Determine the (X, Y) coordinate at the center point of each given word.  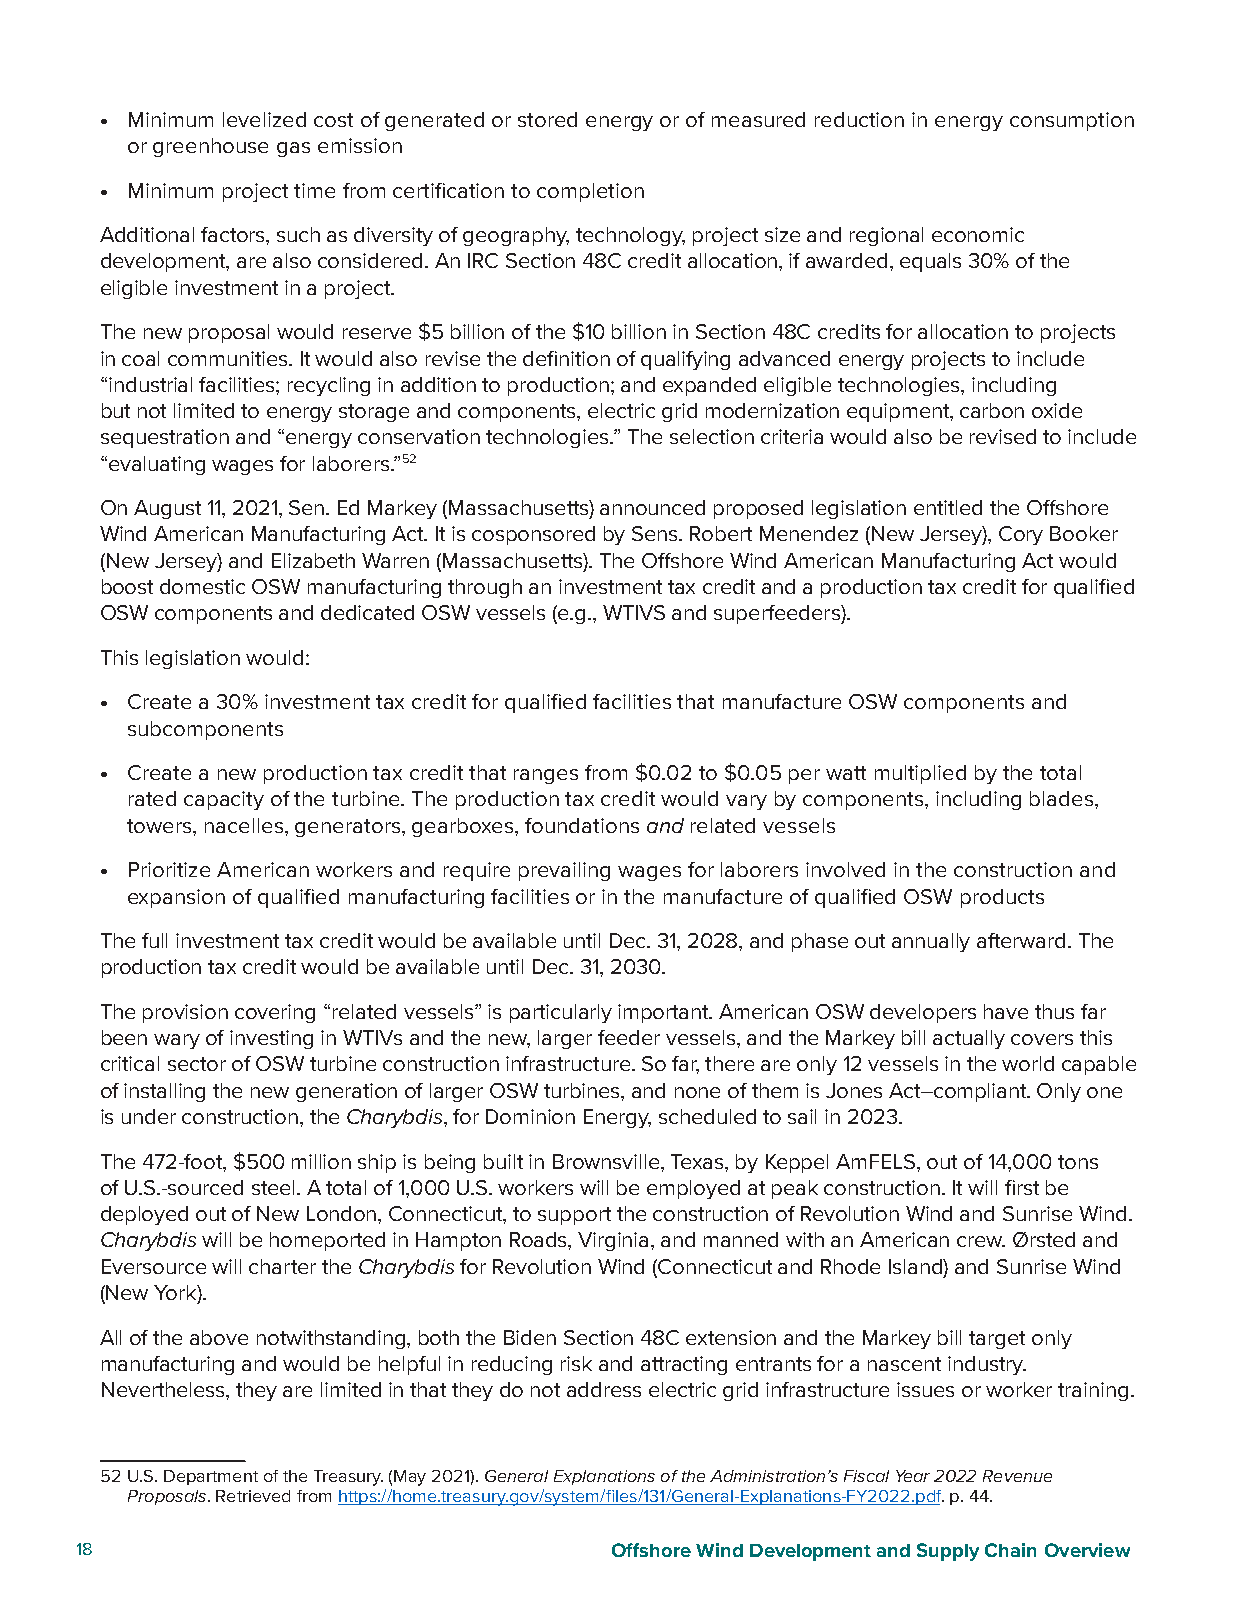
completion (590, 192)
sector (197, 1064)
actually (969, 1039)
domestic (202, 586)
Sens (656, 533)
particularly (561, 1013)
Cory (1021, 535)
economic (978, 234)
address (604, 1389)
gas (293, 149)
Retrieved (253, 1496)
